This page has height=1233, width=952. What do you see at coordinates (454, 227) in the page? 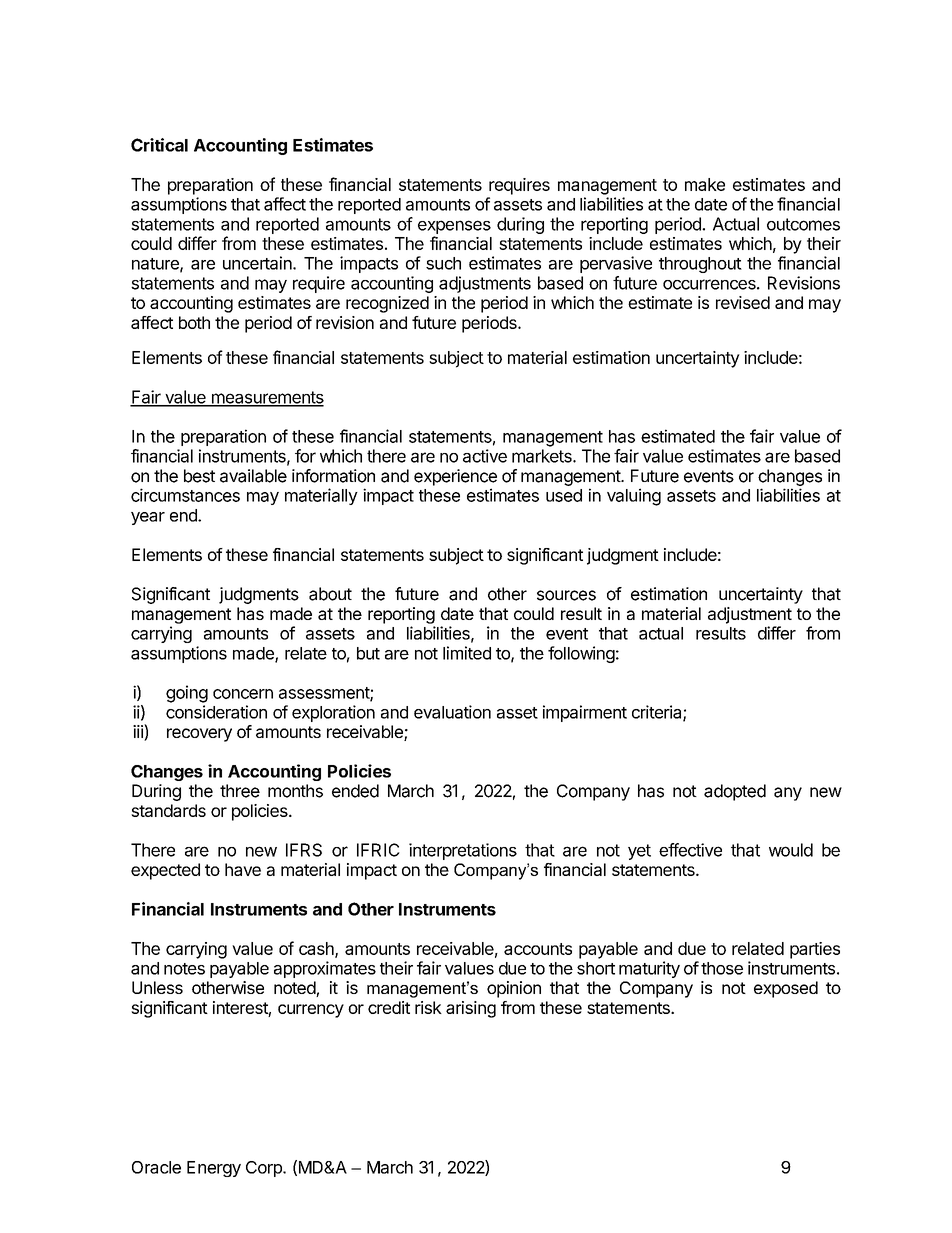
I see `expenses` at bounding box center [454, 227].
